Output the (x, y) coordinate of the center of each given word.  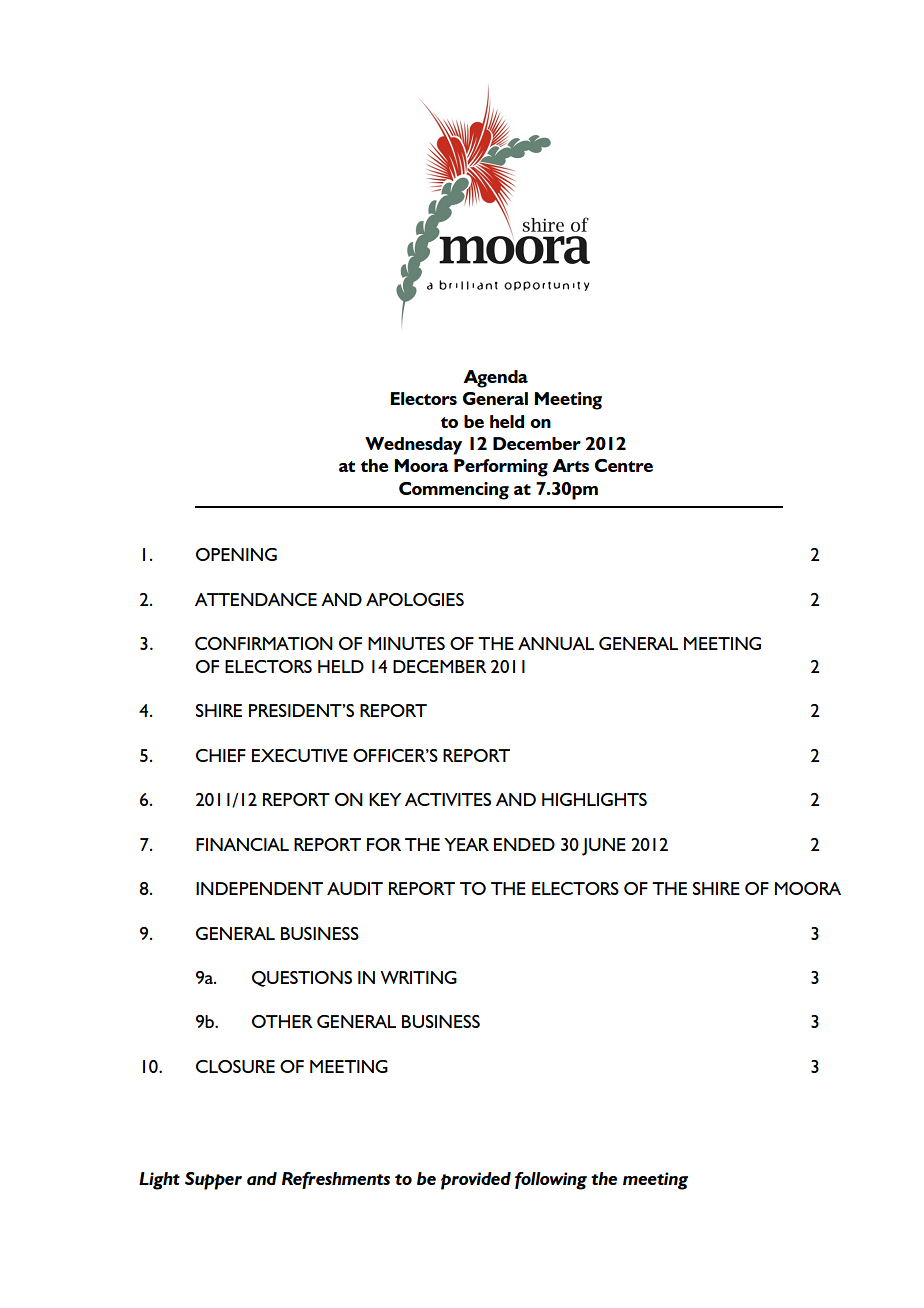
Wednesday (413, 446)
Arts (570, 465)
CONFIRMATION (264, 643)
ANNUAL (556, 643)
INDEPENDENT (259, 888)
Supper (213, 1181)
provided (476, 1181)
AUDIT (355, 888)
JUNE (604, 847)
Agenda (495, 379)
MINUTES (406, 643)
